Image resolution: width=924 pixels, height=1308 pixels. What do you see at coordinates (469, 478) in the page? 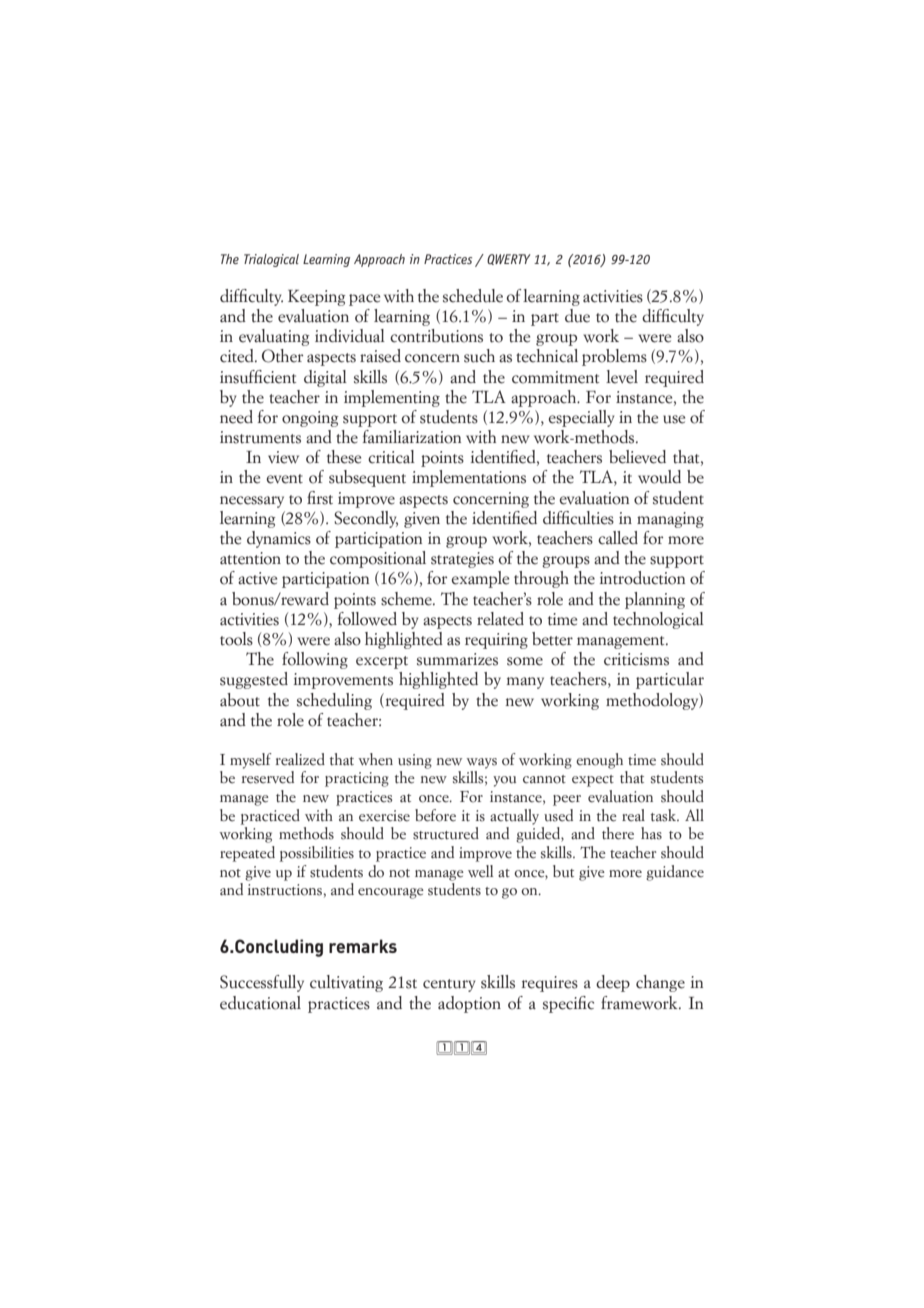
I see `implementations` at bounding box center [469, 478].
